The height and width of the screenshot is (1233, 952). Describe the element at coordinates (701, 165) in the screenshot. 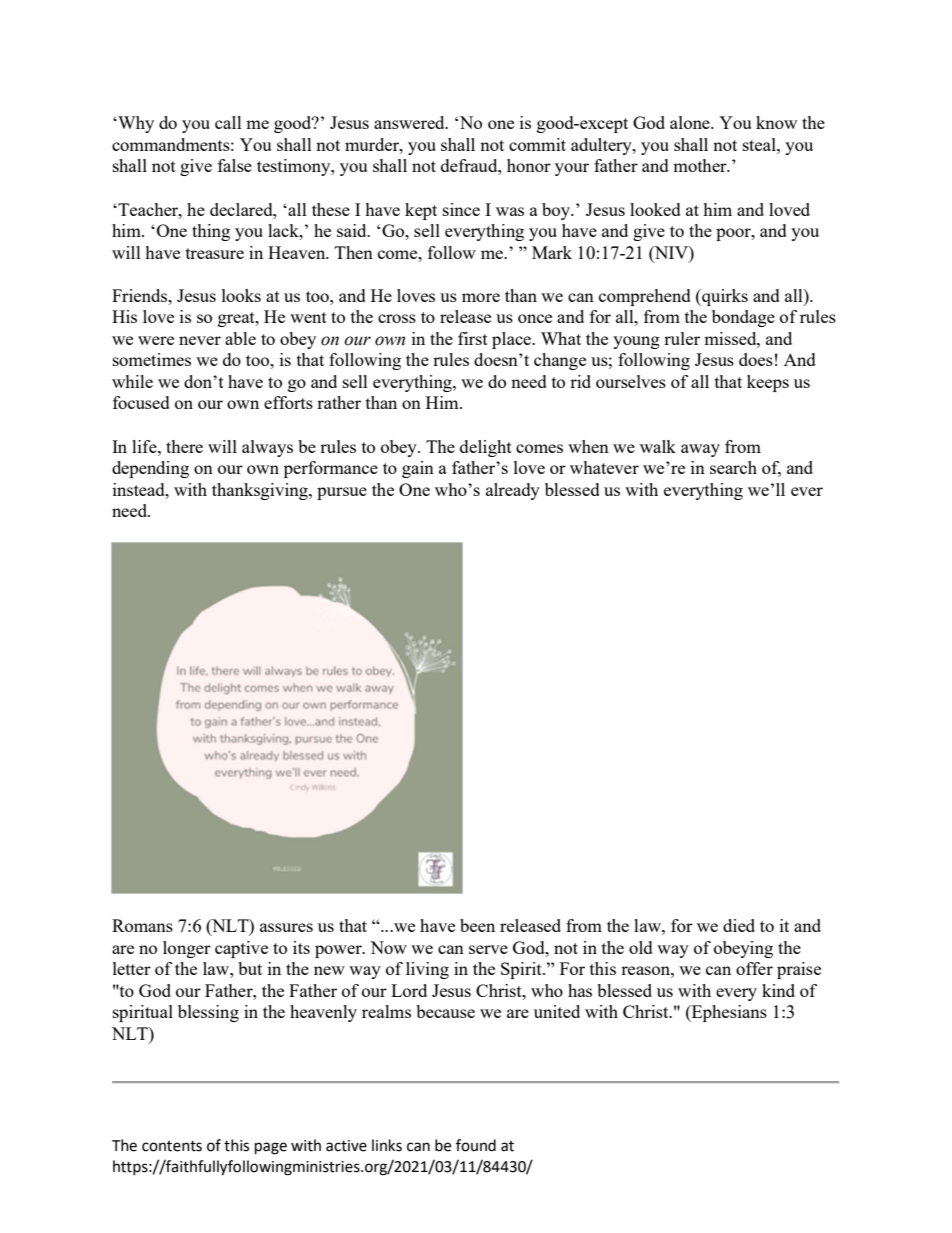

I see `mother` at that location.
